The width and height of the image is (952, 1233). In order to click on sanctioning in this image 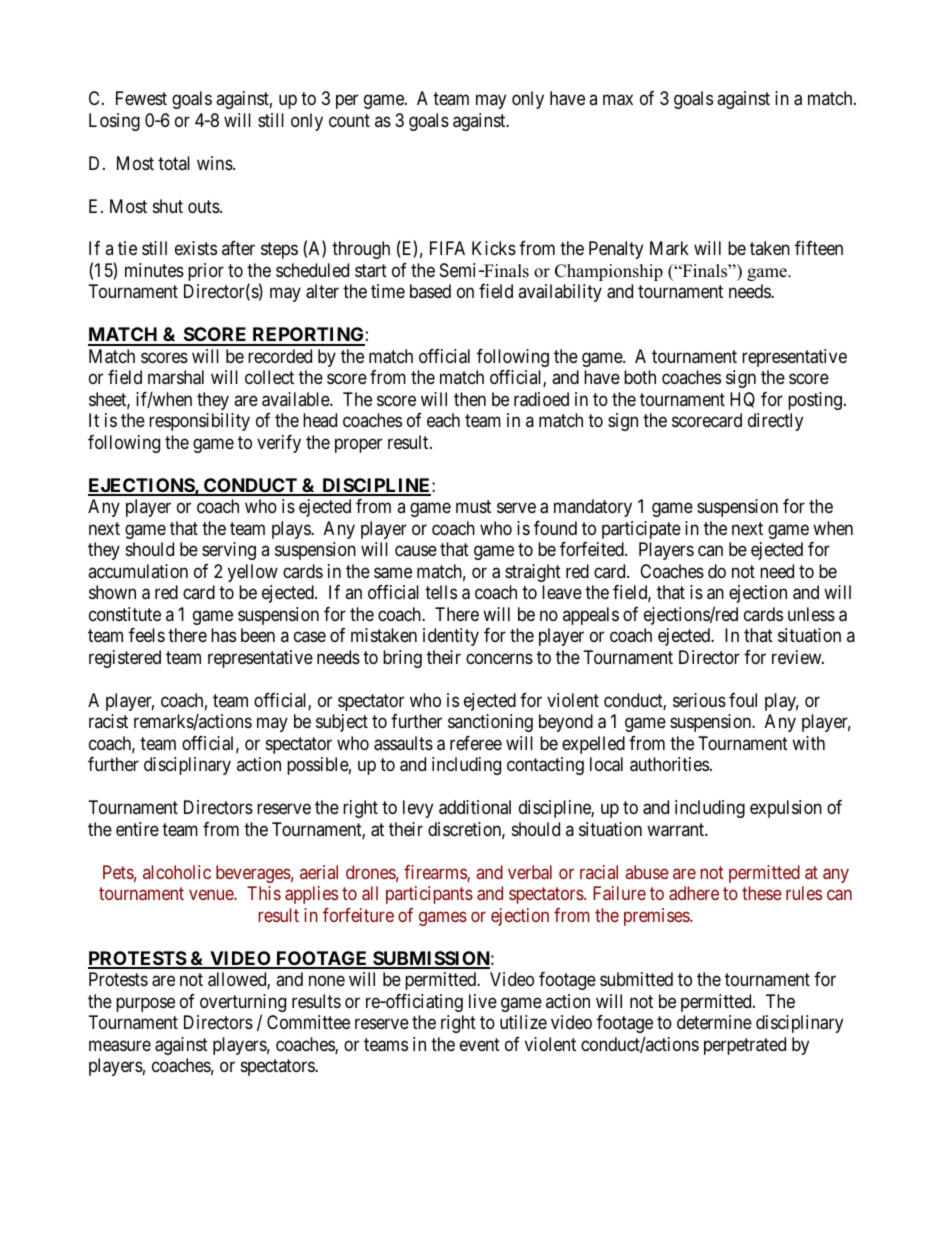, I will do `click(490, 723)`.
